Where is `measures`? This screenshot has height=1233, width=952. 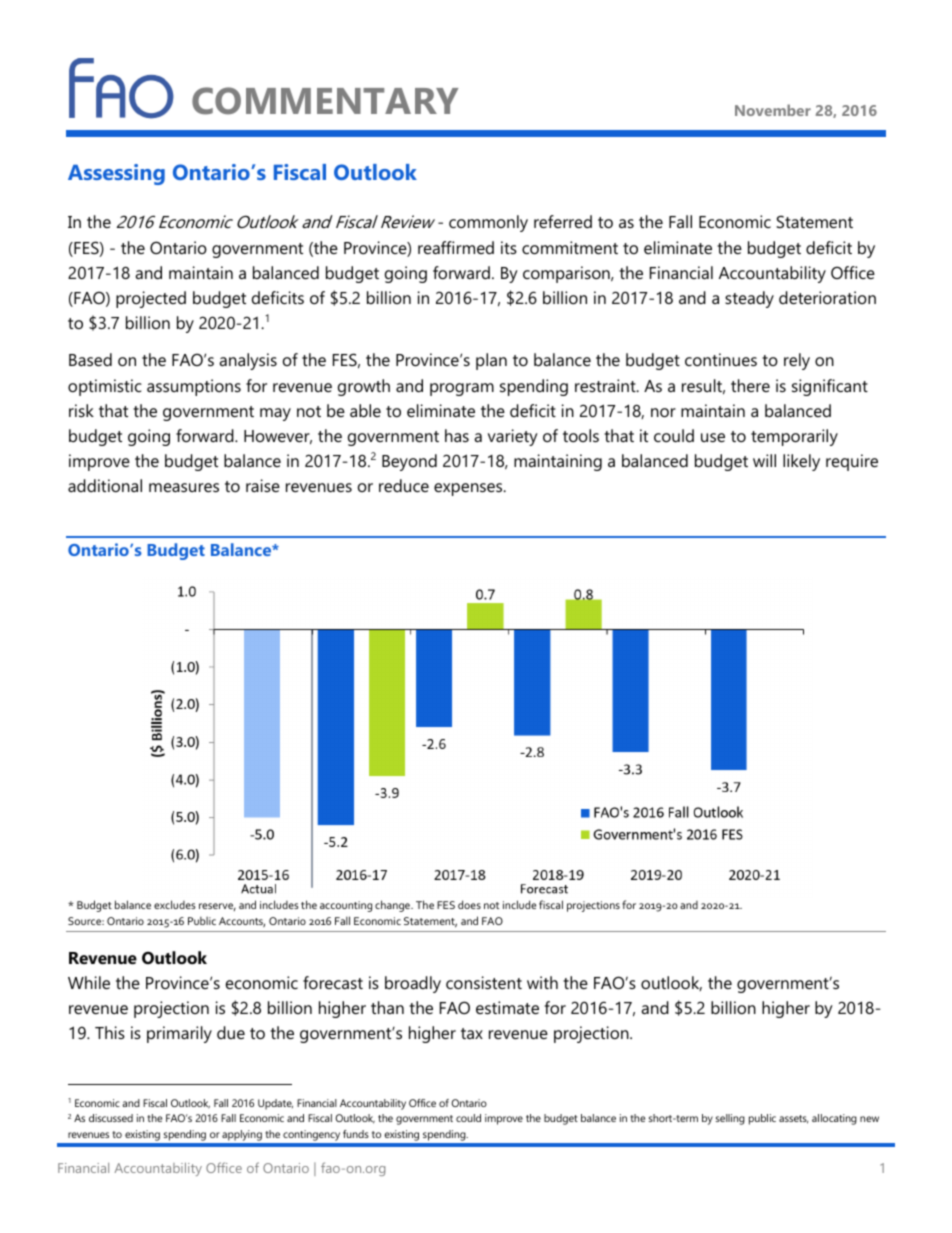 measures is located at coordinates (184, 487).
